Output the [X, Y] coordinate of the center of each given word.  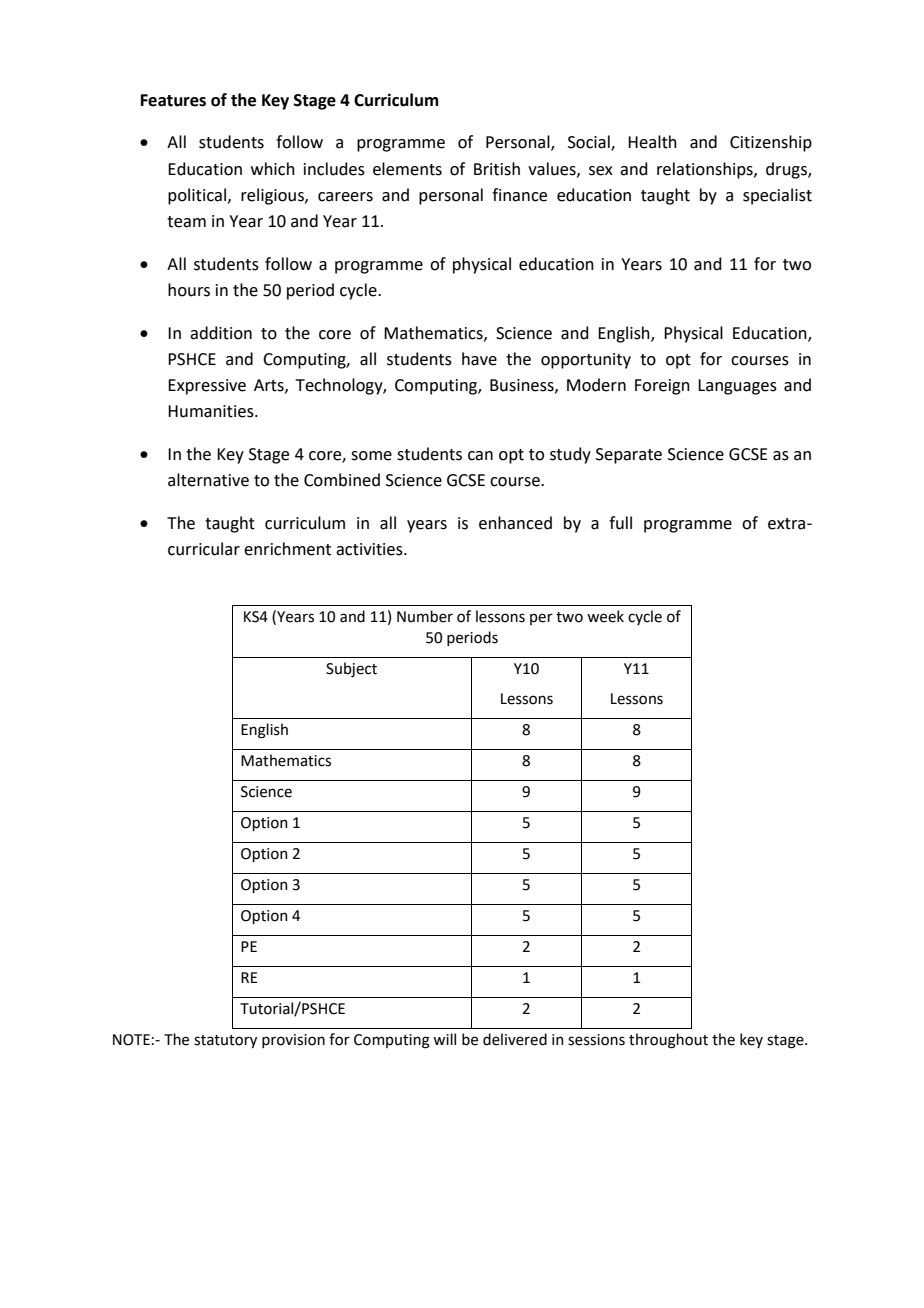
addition [221, 333]
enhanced [515, 523]
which [273, 169]
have [479, 359]
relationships [706, 170]
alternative [208, 480]
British [497, 169]
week [605, 616]
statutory [225, 1041]
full [620, 523]
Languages [737, 387]
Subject [351, 669]
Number [425, 616]
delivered [515, 1039]
